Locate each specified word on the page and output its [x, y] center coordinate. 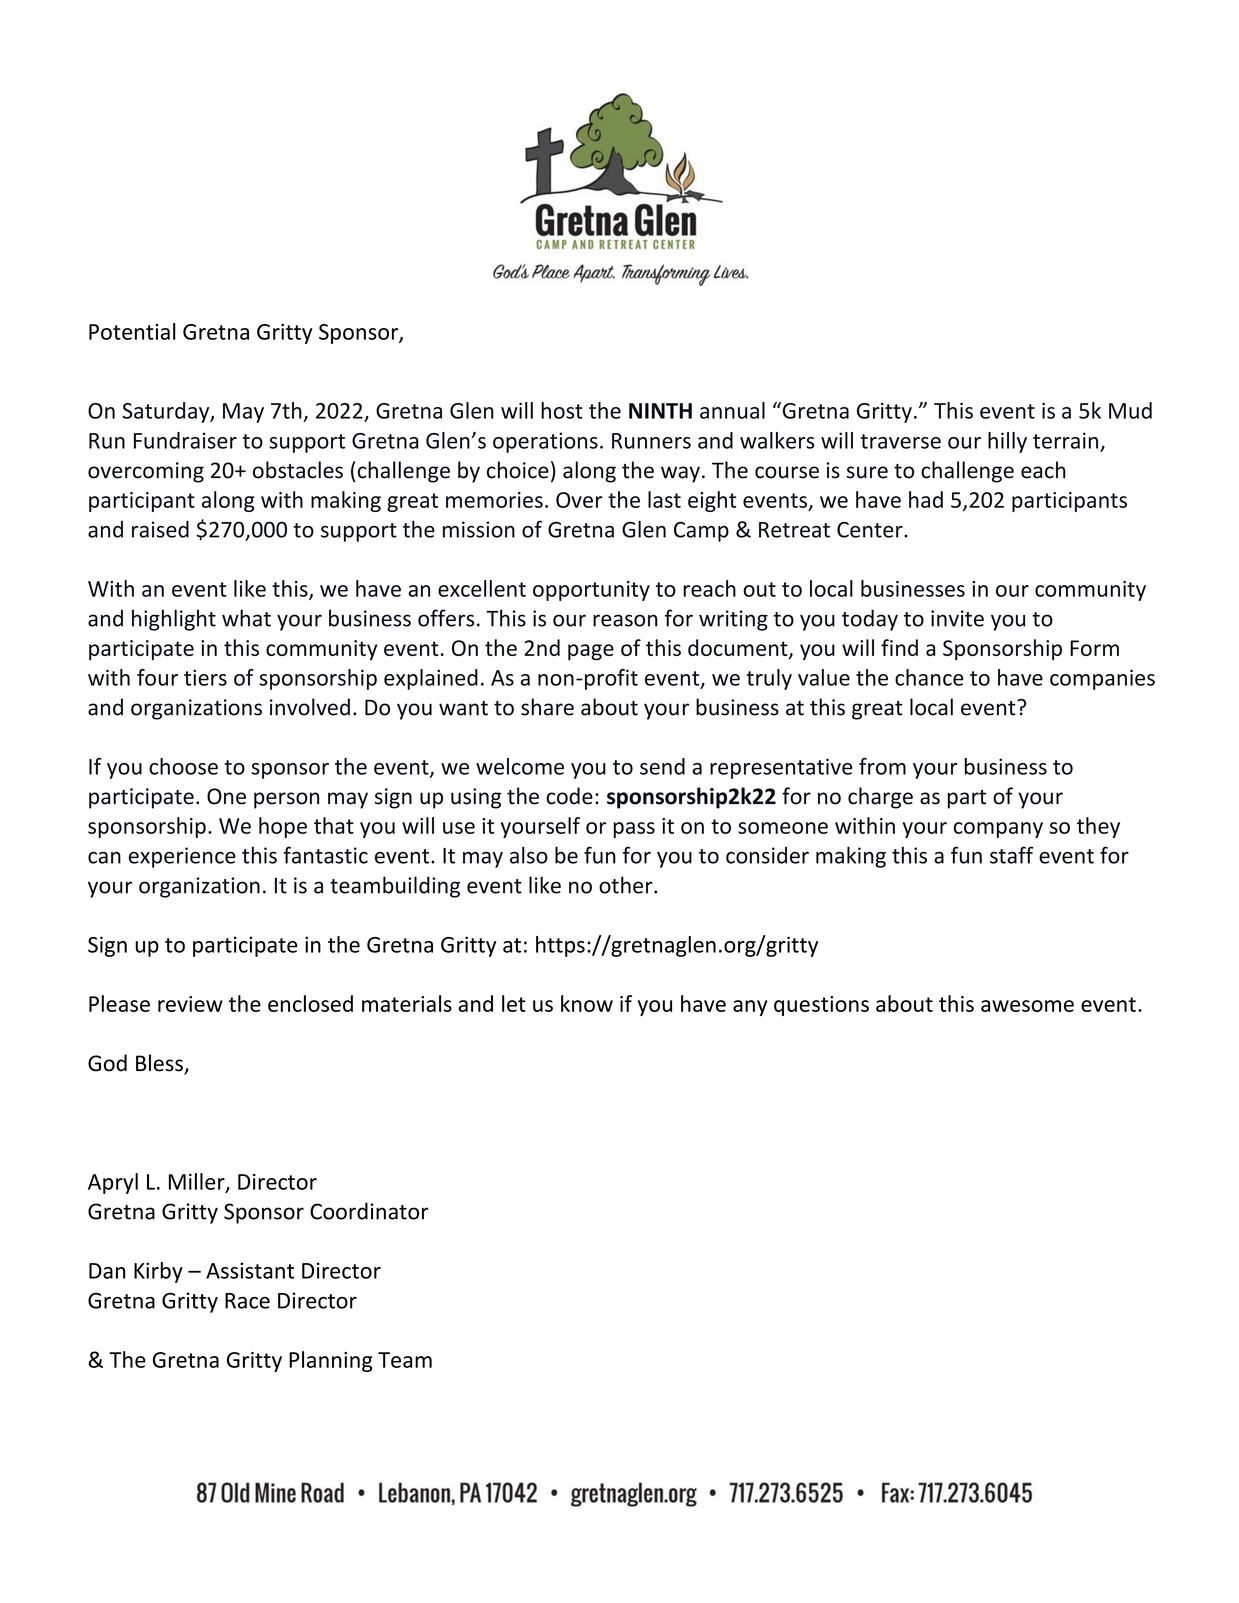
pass [634, 830]
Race [247, 1301]
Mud [1130, 410]
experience [182, 857]
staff [1011, 855]
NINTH [660, 411]
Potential [132, 331]
